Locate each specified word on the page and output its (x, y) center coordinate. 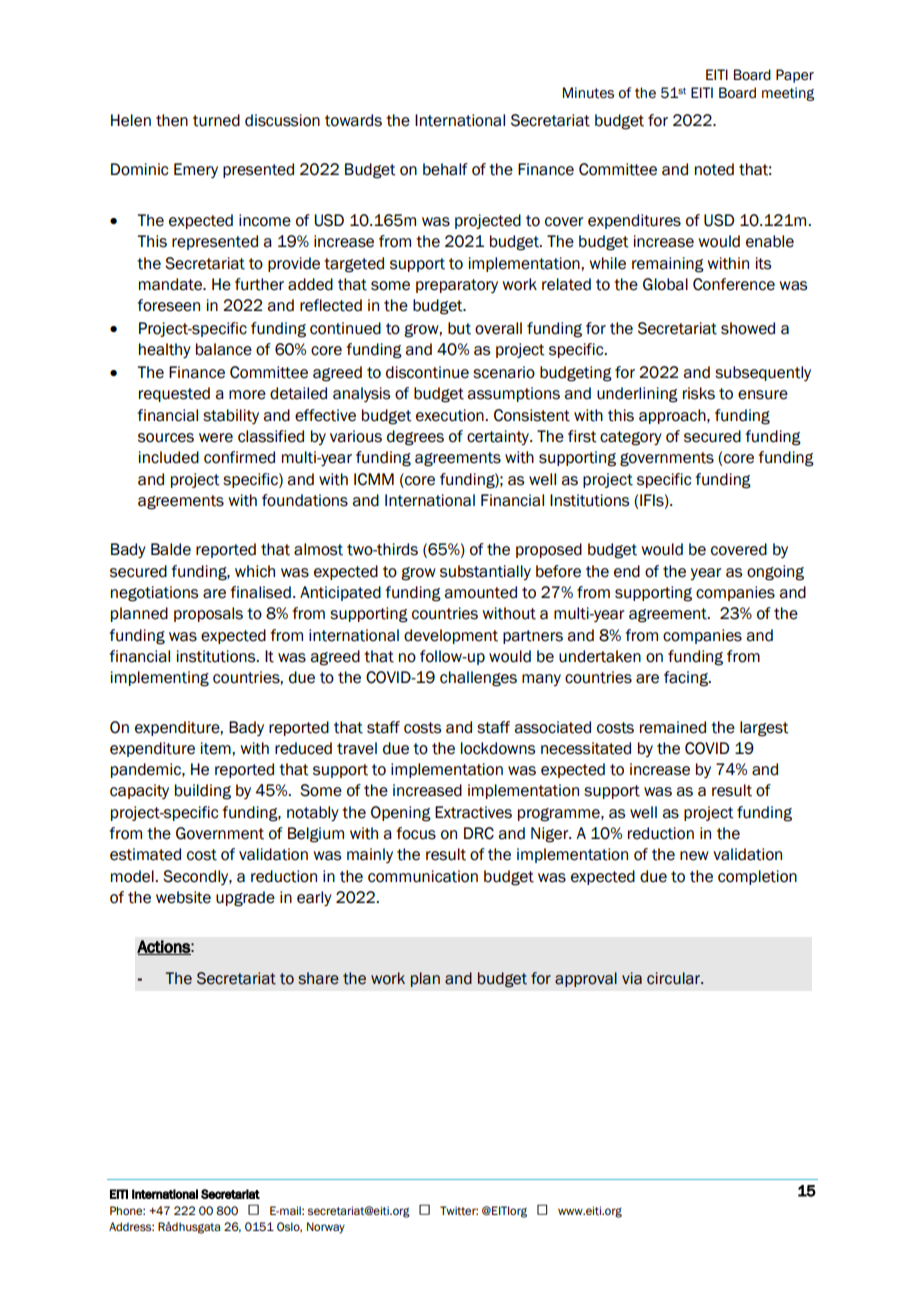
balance (224, 349)
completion (757, 877)
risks (699, 393)
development (451, 636)
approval (586, 979)
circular (675, 978)
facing (687, 679)
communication (423, 876)
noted (714, 169)
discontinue (427, 372)
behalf (445, 169)
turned (216, 120)
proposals (208, 614)
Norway (326, 1228)
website (183, 897)
